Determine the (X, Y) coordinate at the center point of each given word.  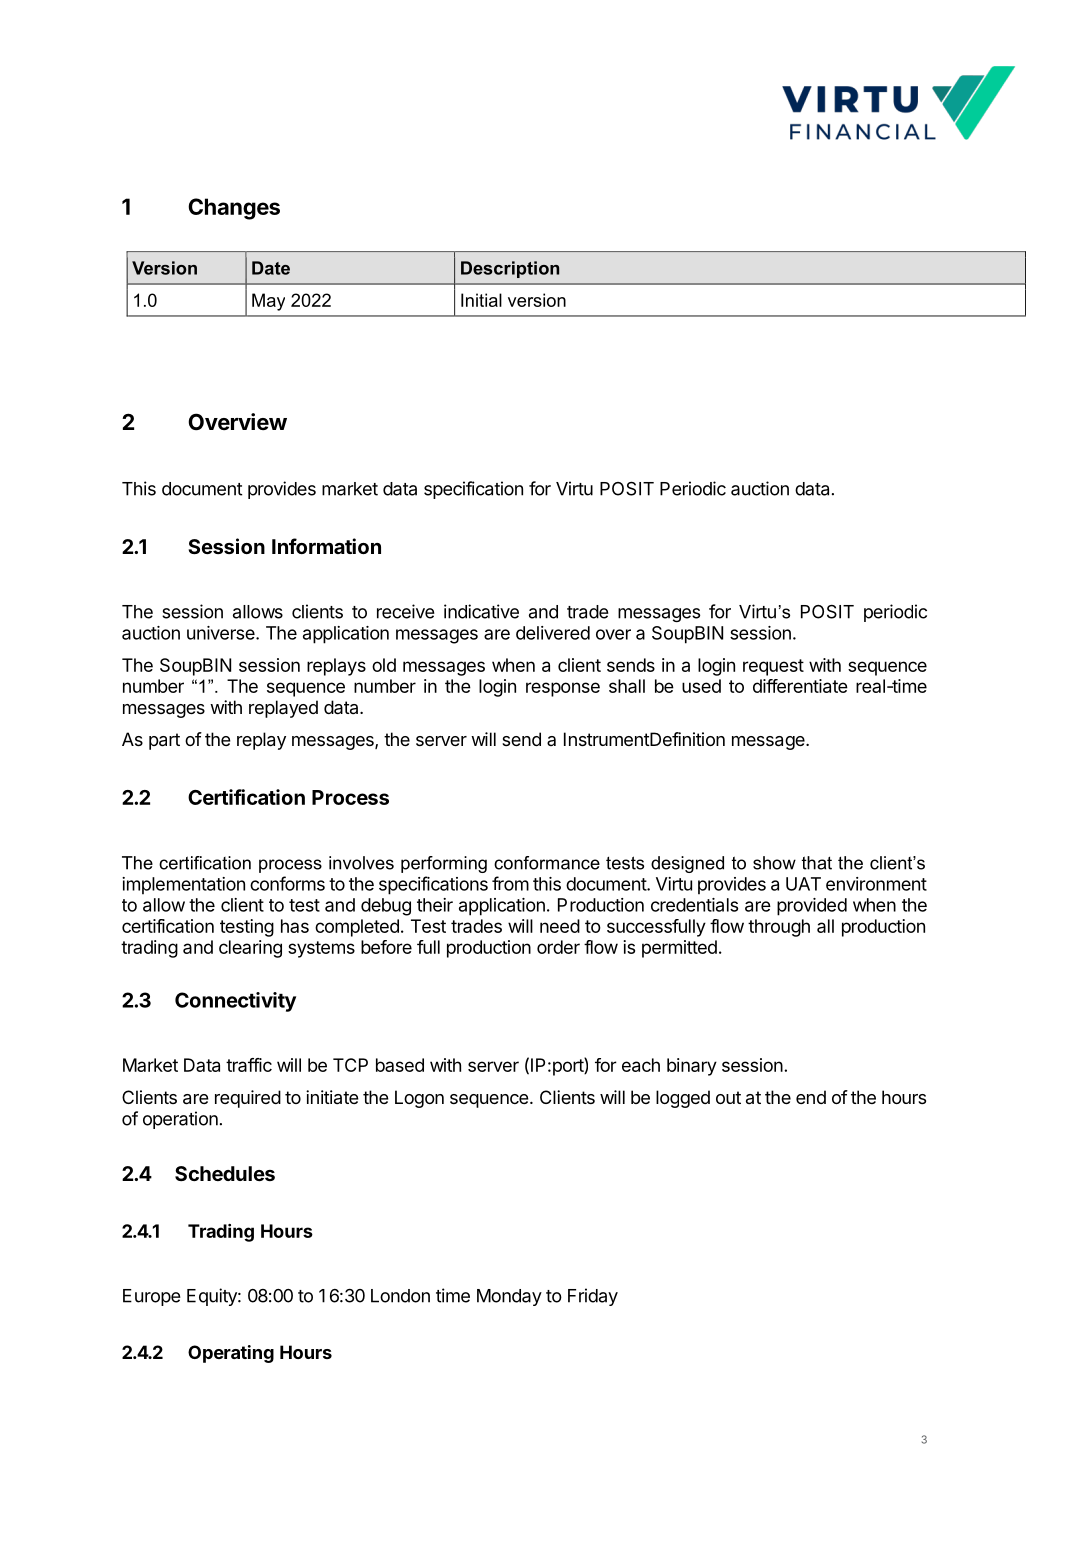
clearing (250, 949)
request (773, 667)
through (779, 928)
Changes (234, 209)
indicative (481, 611)
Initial (481, 300)
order (558, 947)
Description (510, 269)
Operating (231, 1354)
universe (222, 633)
